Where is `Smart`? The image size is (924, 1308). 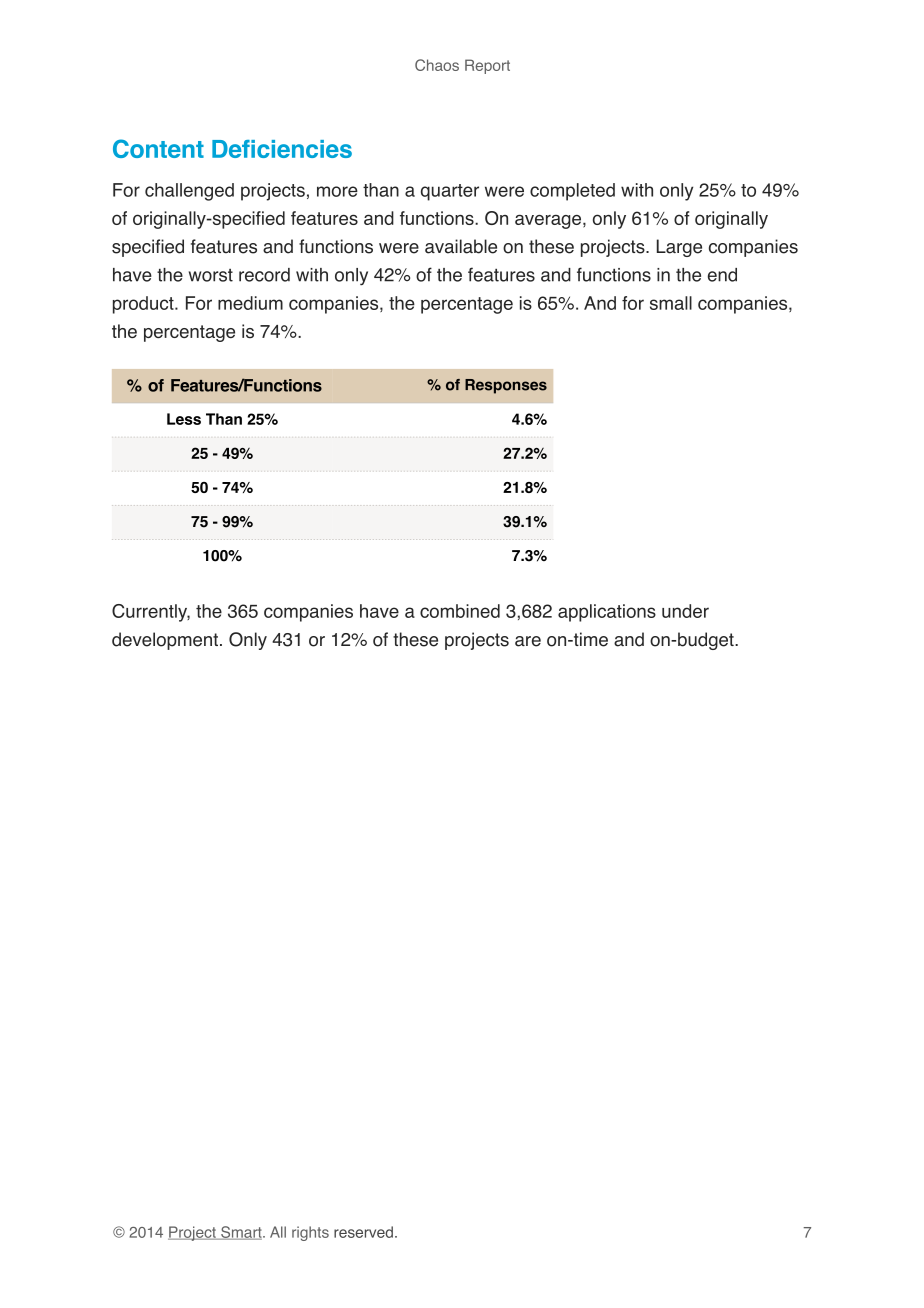 Smart is located at coordinates (241, 1233).
